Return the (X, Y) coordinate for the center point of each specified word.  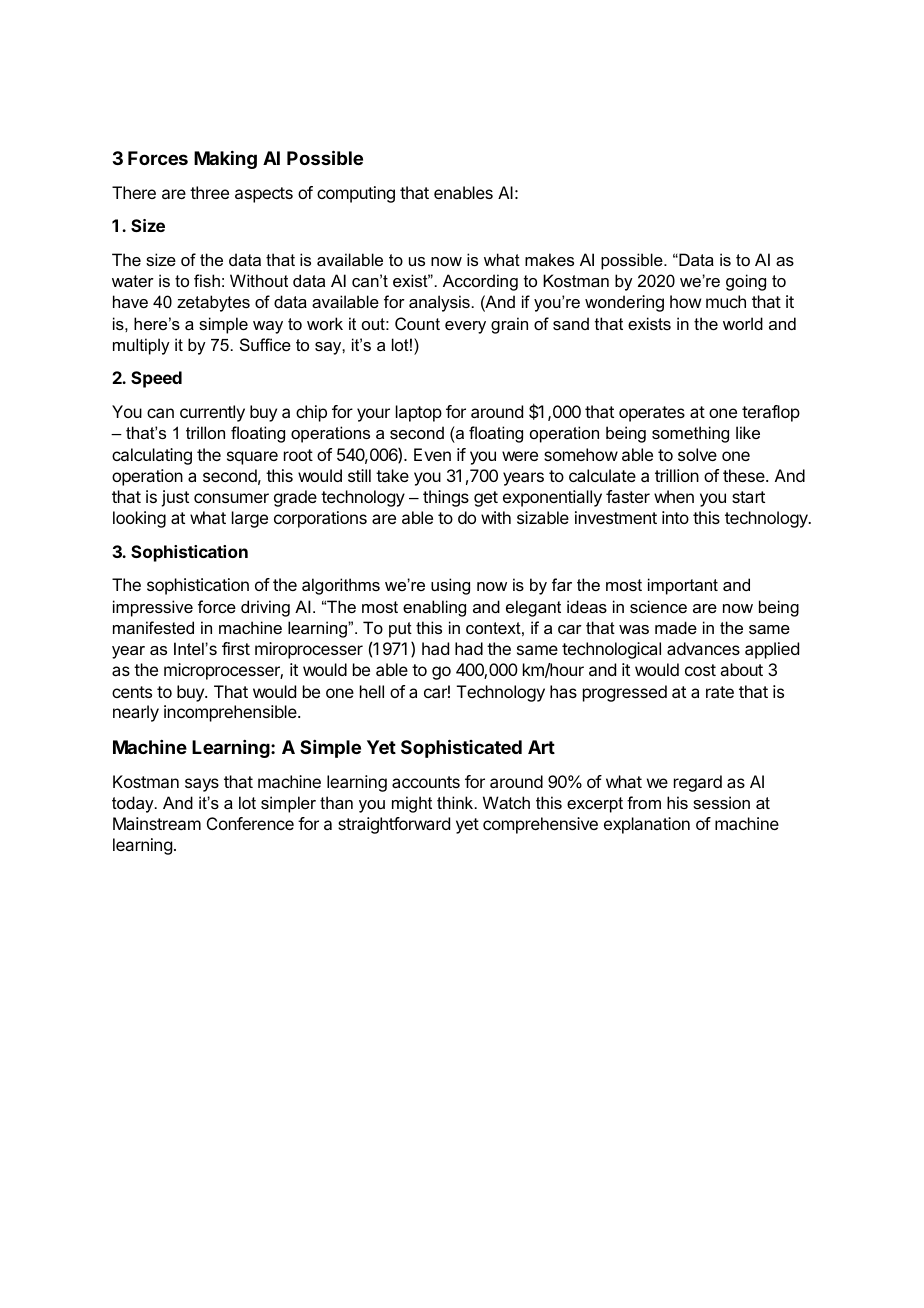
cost (700, 670)
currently (212, 413)
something (690, 434)
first (236, 648)
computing (356, 194)
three (209, 192)
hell (372, 691)
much (726, 301)
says (202, 785)
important (683, 586)
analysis (439, 303)
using (450, 586)
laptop (419, 413)
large (250, 519)
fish (207, 280)
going (746, 282)
